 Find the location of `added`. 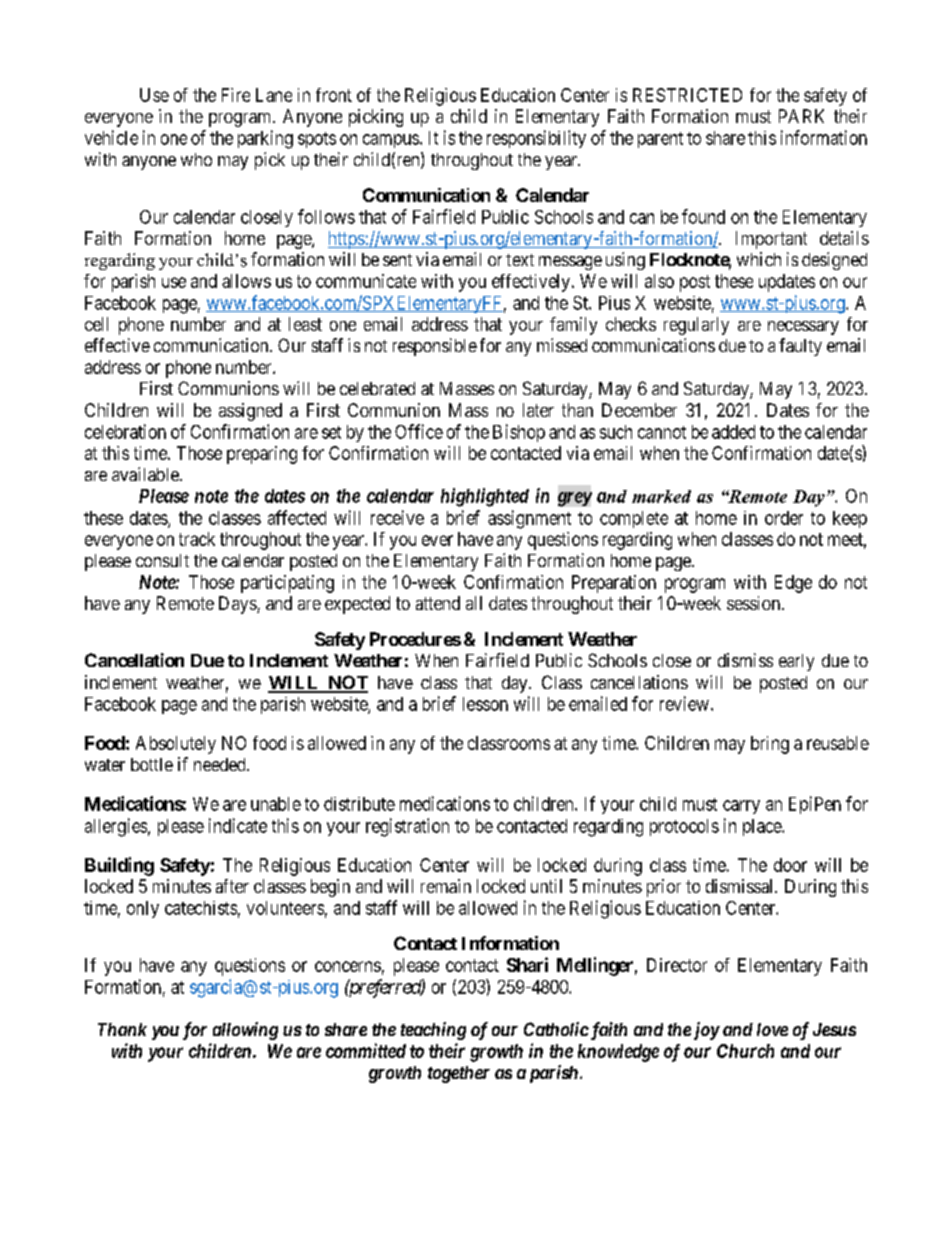

added is located at coordinates (733, 432).
